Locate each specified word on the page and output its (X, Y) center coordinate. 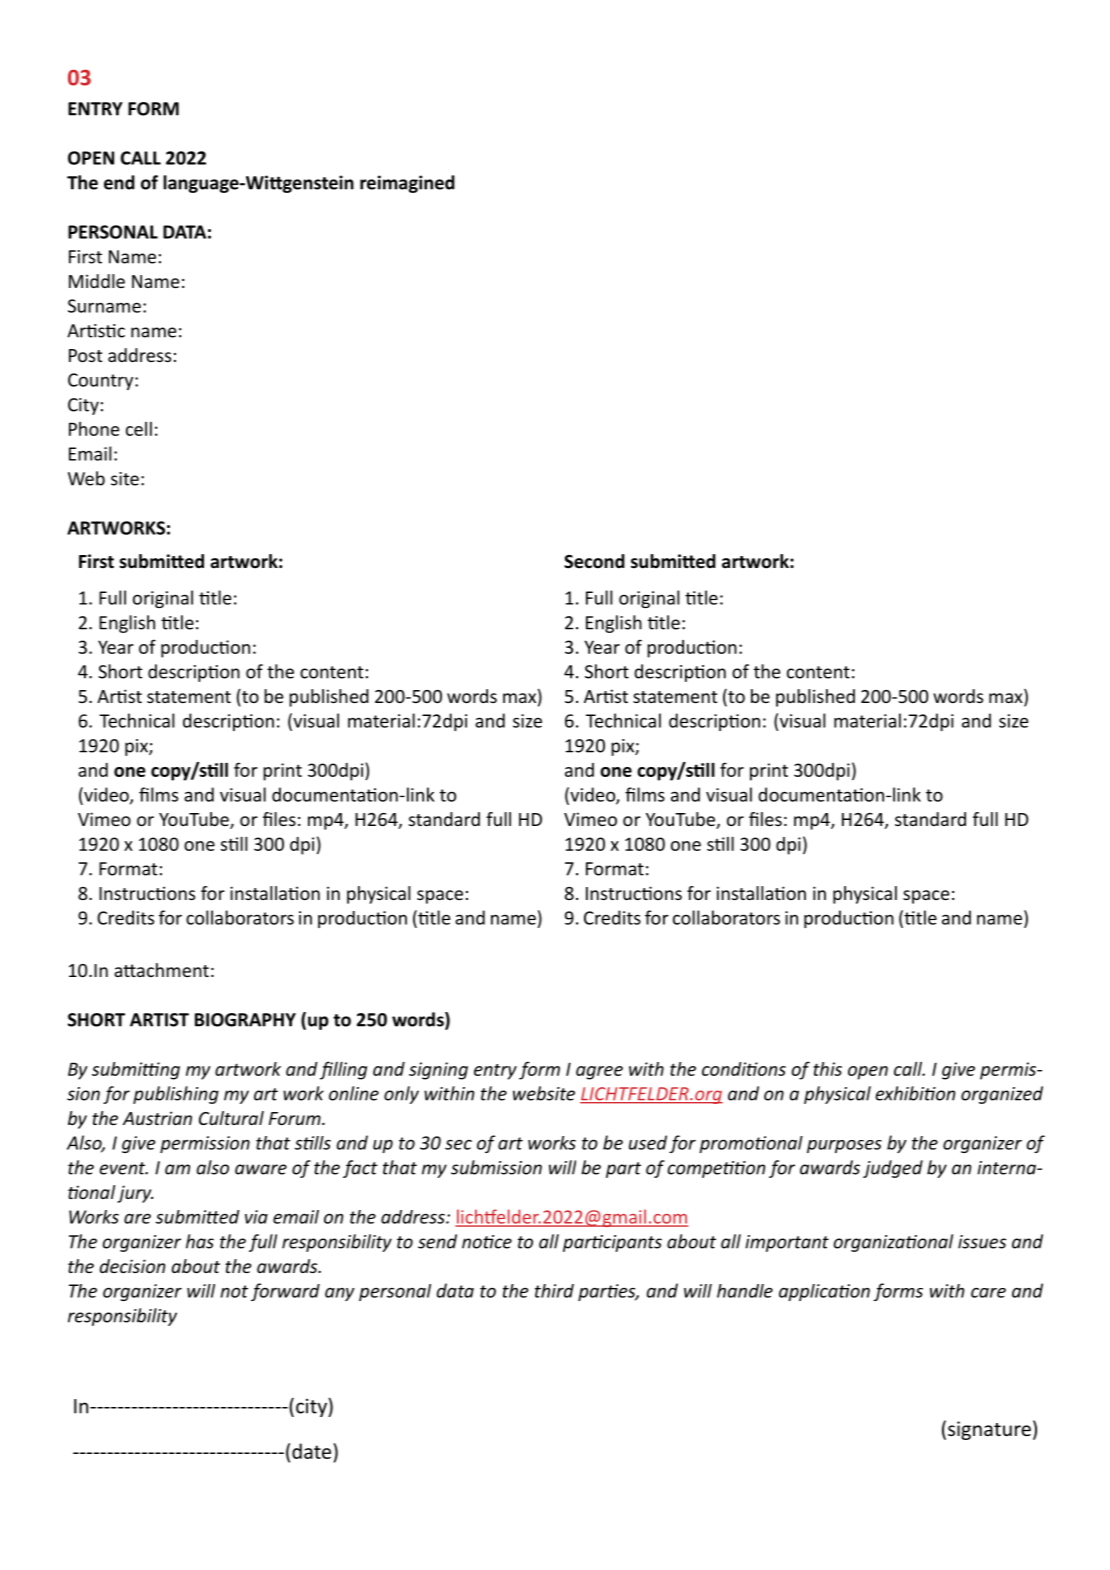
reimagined (407, 184)
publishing (176, 1095)
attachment (161, 970)
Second (594, 561)
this (827, 1069)
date (313, 1451)
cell (139, 429)
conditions (744, 1069)
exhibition (915, 1093)
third (554, 1291)
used (648, 1142)
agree (599, 1073)
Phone (94, 429)
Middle (97, 281)
